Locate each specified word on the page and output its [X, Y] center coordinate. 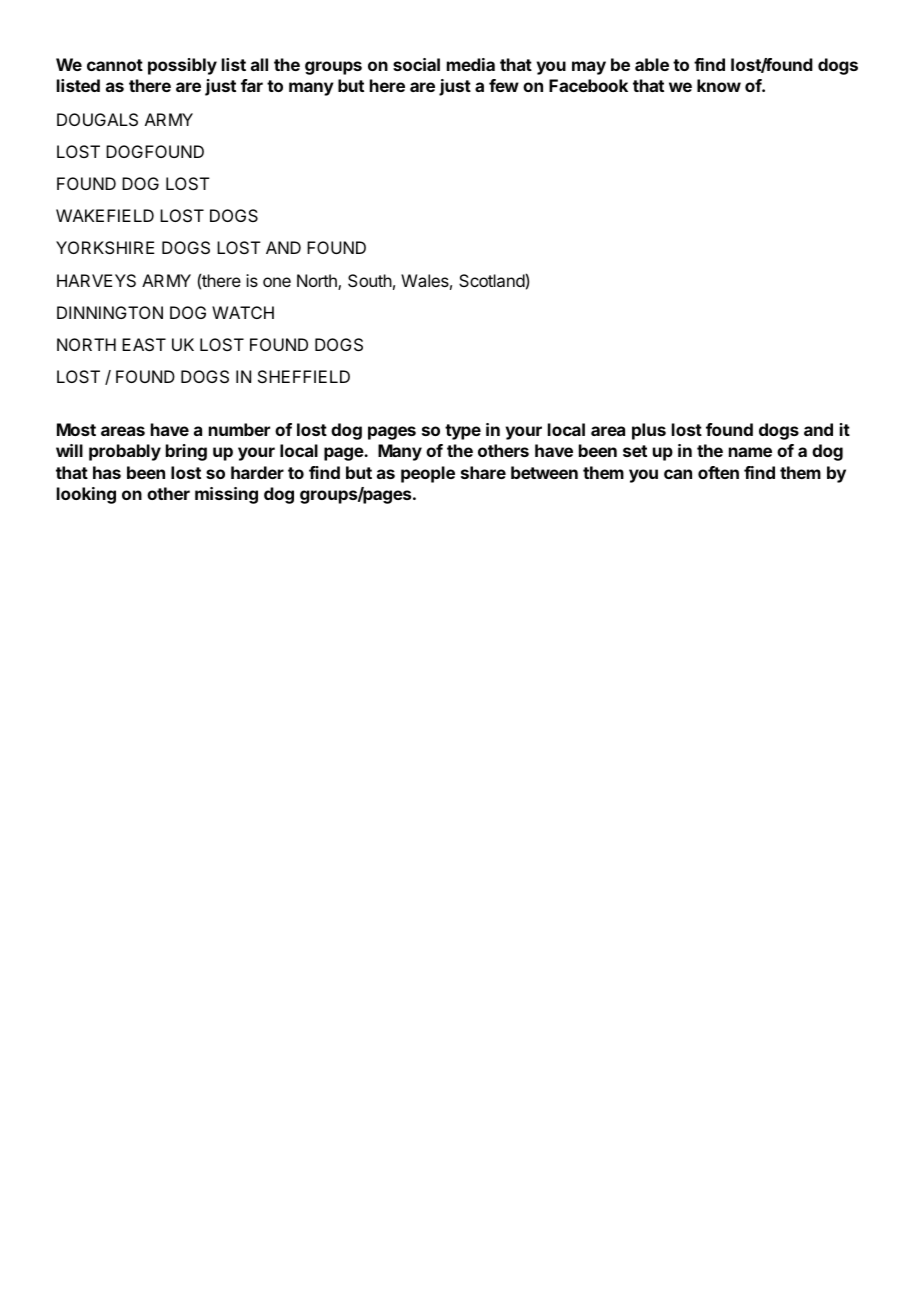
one [277, 282]
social [416, 64]
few [504, 85]
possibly [182, 66]
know [719, 85]
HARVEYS [96, 280]
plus [649, 431]
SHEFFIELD [304, 376]
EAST [144, 344]
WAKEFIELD [105, 215]
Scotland [492, 280]
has [107, 472]
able [652, 64]
